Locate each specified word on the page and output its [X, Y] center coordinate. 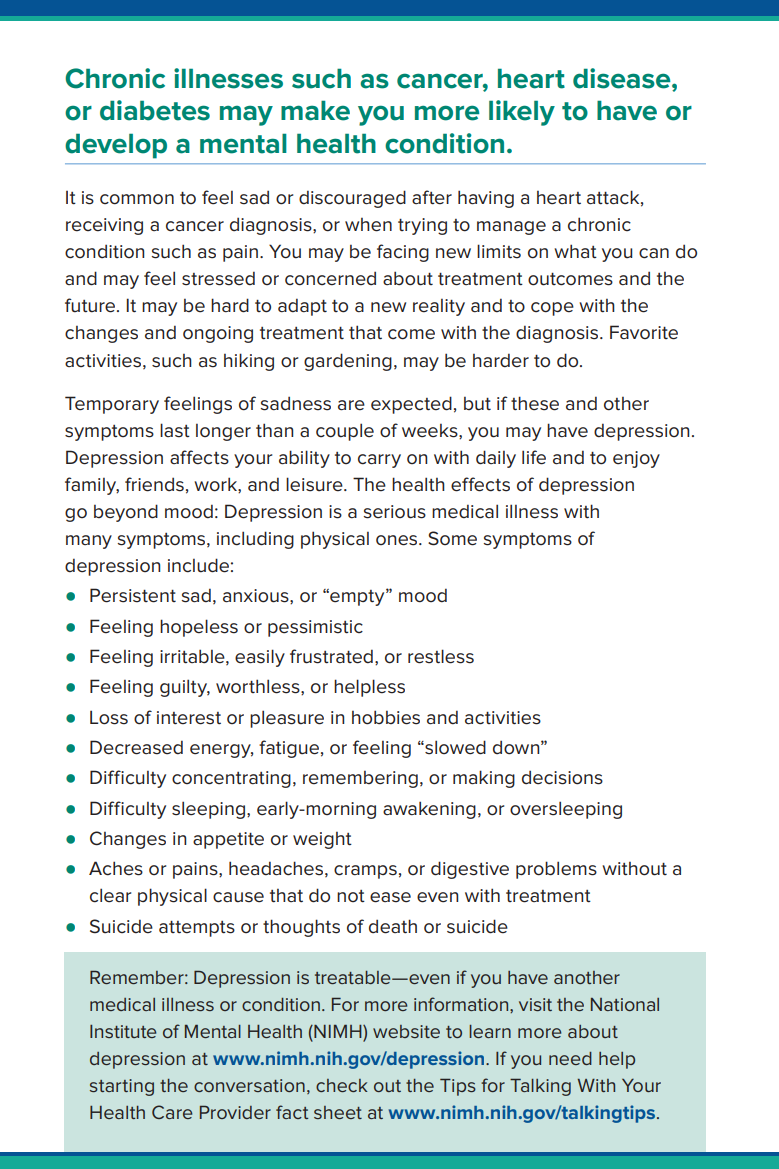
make [315, 110]
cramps [365, 872]
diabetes [155, 110]
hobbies [386, 717]
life [534, 457]
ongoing [218, 334]
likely [522, 113]
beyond [126, 513]
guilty [185, 688]
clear [110, 895]
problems [556, 870]
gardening [348, 362]
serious [394, 512]
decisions [562, 777]
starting [122, 1087]
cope [552, 309]
